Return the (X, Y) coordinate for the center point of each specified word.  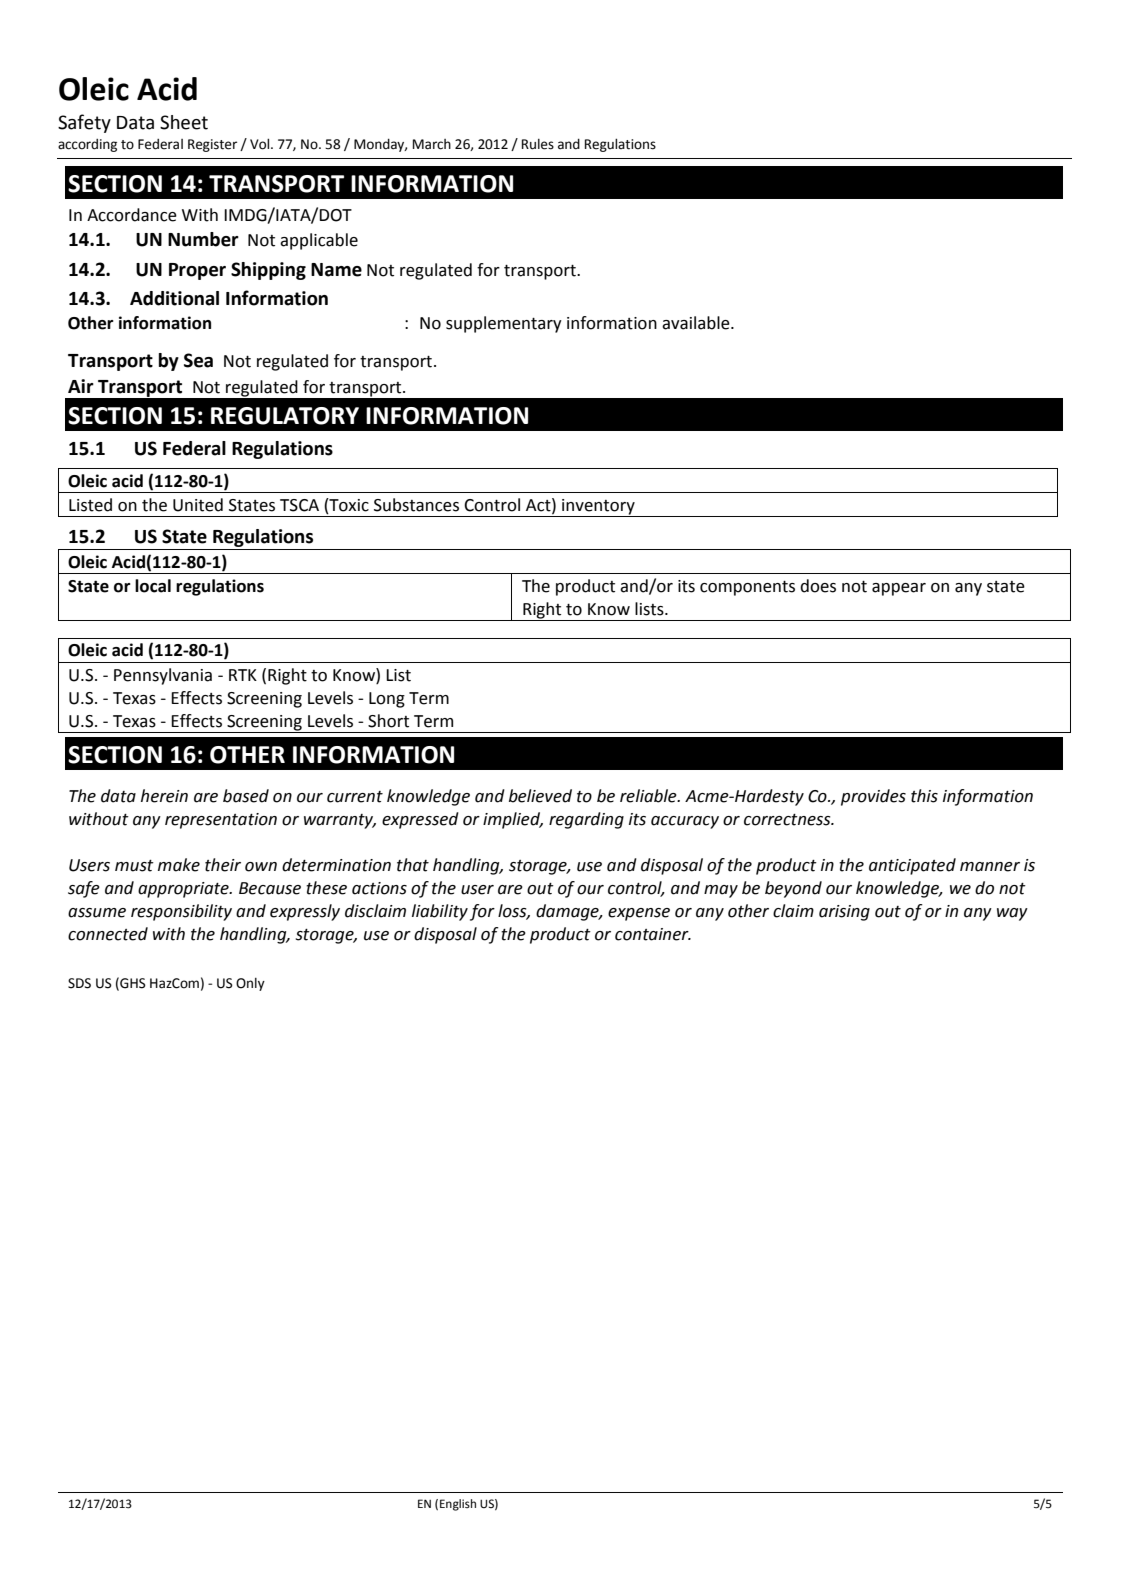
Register (212, 145)
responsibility (181, 912)
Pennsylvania (163, 676)
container (653, 934)
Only (250, 984)
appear (899, 589)
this (924, 796)
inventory (598, 507)
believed (540, 796)
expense (639, 914)
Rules (538, 144)
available (697, 323)
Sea (198, 360)
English (458, 1505)
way (1012, 914)
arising (844, 913)
